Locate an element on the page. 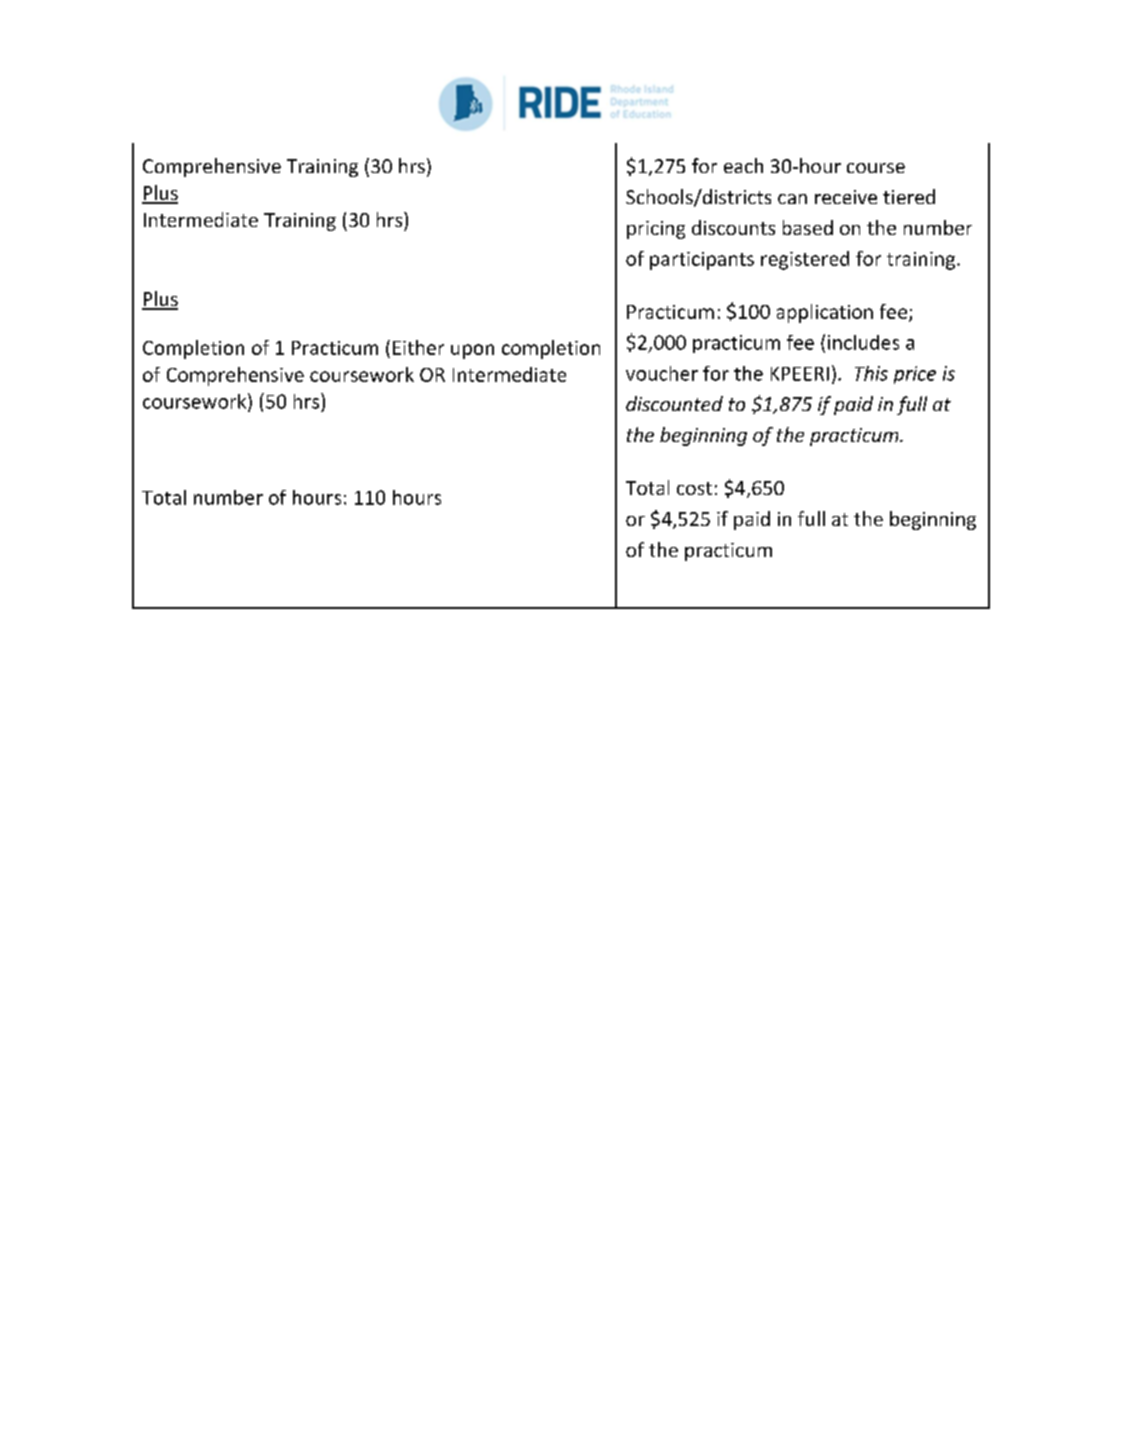  voucher is located at coordinates (662, 373).
